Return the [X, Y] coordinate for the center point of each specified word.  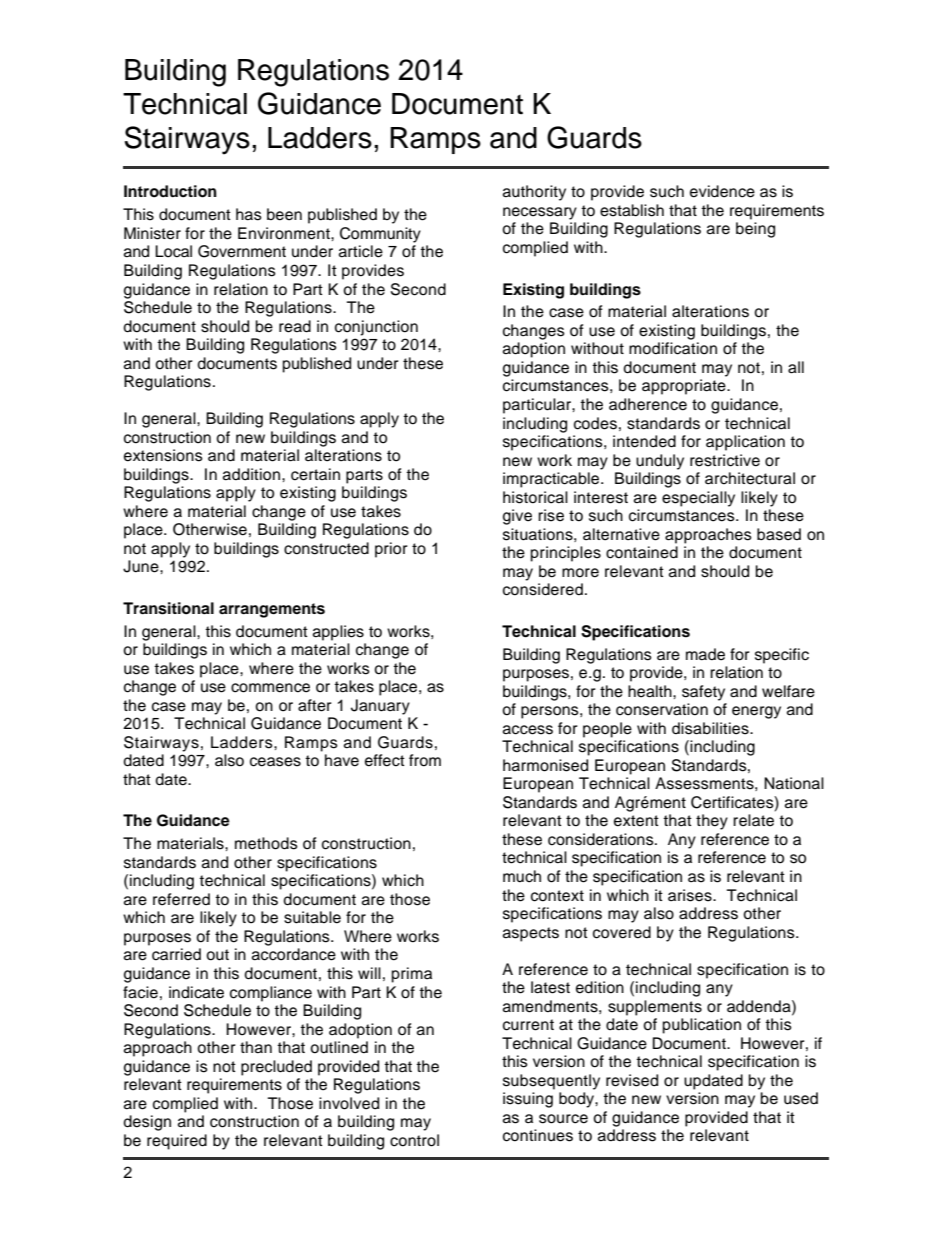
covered [622, 932]
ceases [275, 762]
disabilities [711, 728]
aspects [531, 934]
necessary [540, 213]
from [425, 760]
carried [176, 954]
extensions [163, 455]
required [177, 1142]
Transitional [168, 608]
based [779, 534]
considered [543, 589]
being [755, 230]
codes [595, 423]
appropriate [685, 387]
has [249, 214]
